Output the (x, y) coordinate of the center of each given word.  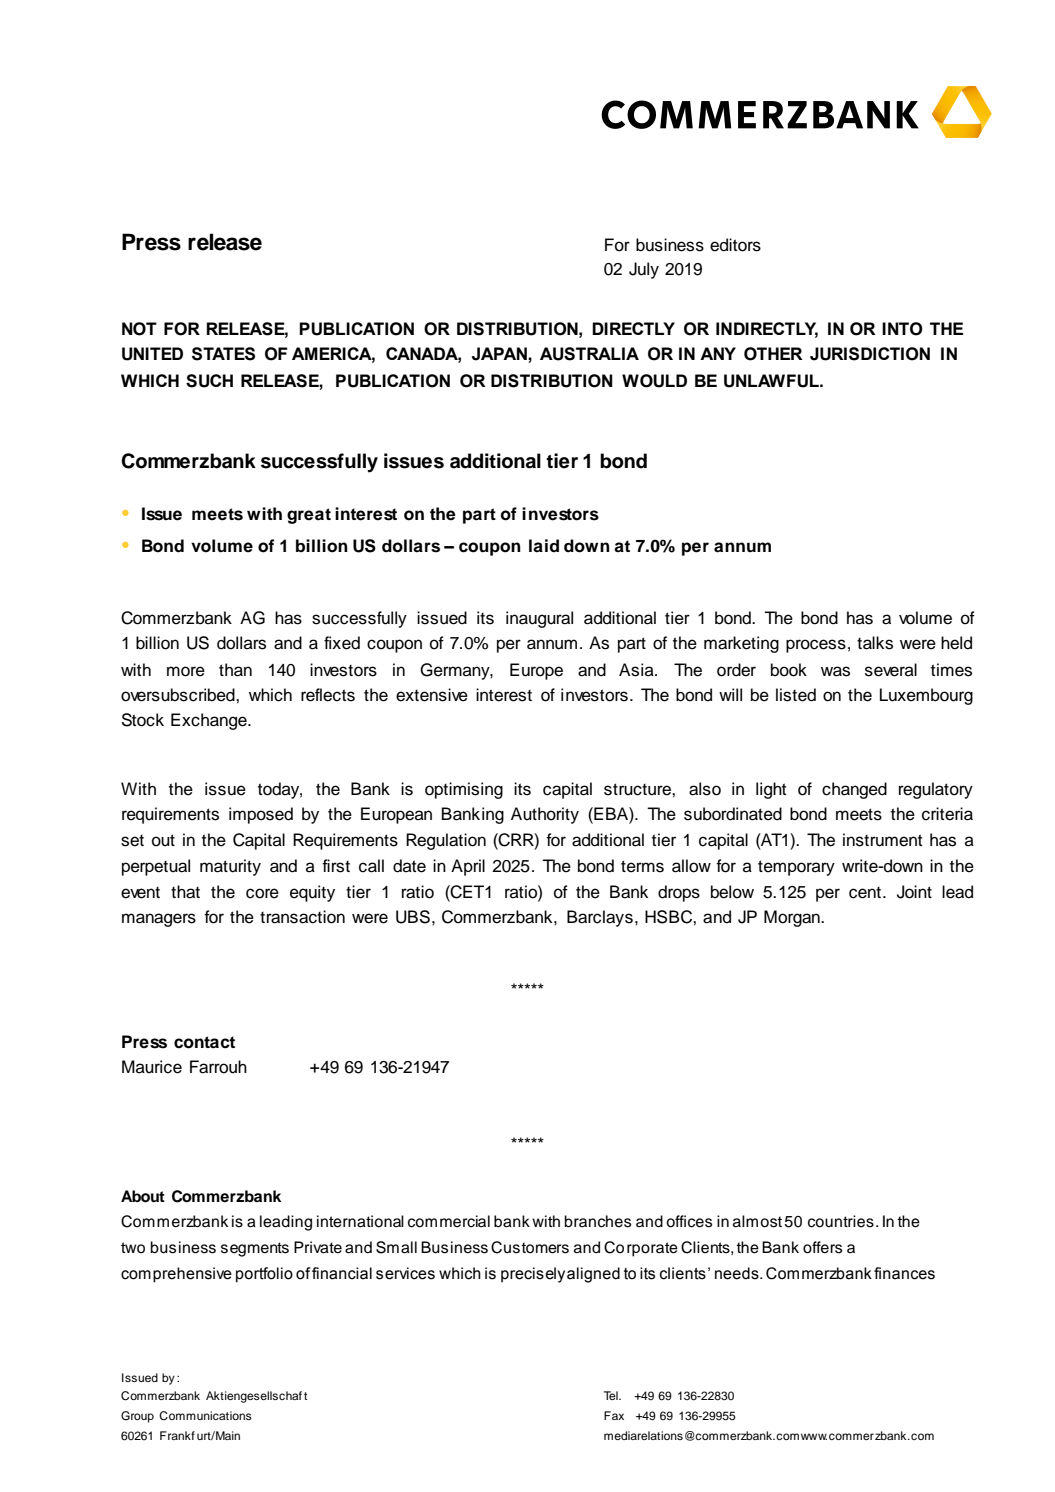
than (235, 670)
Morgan (793, 918)
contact (204, 1042)
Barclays (600, 918)
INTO (902, 329)
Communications (205, 1416)
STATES (223, 354)
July (644, 270)
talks (875, 643)
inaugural (539, 619)
